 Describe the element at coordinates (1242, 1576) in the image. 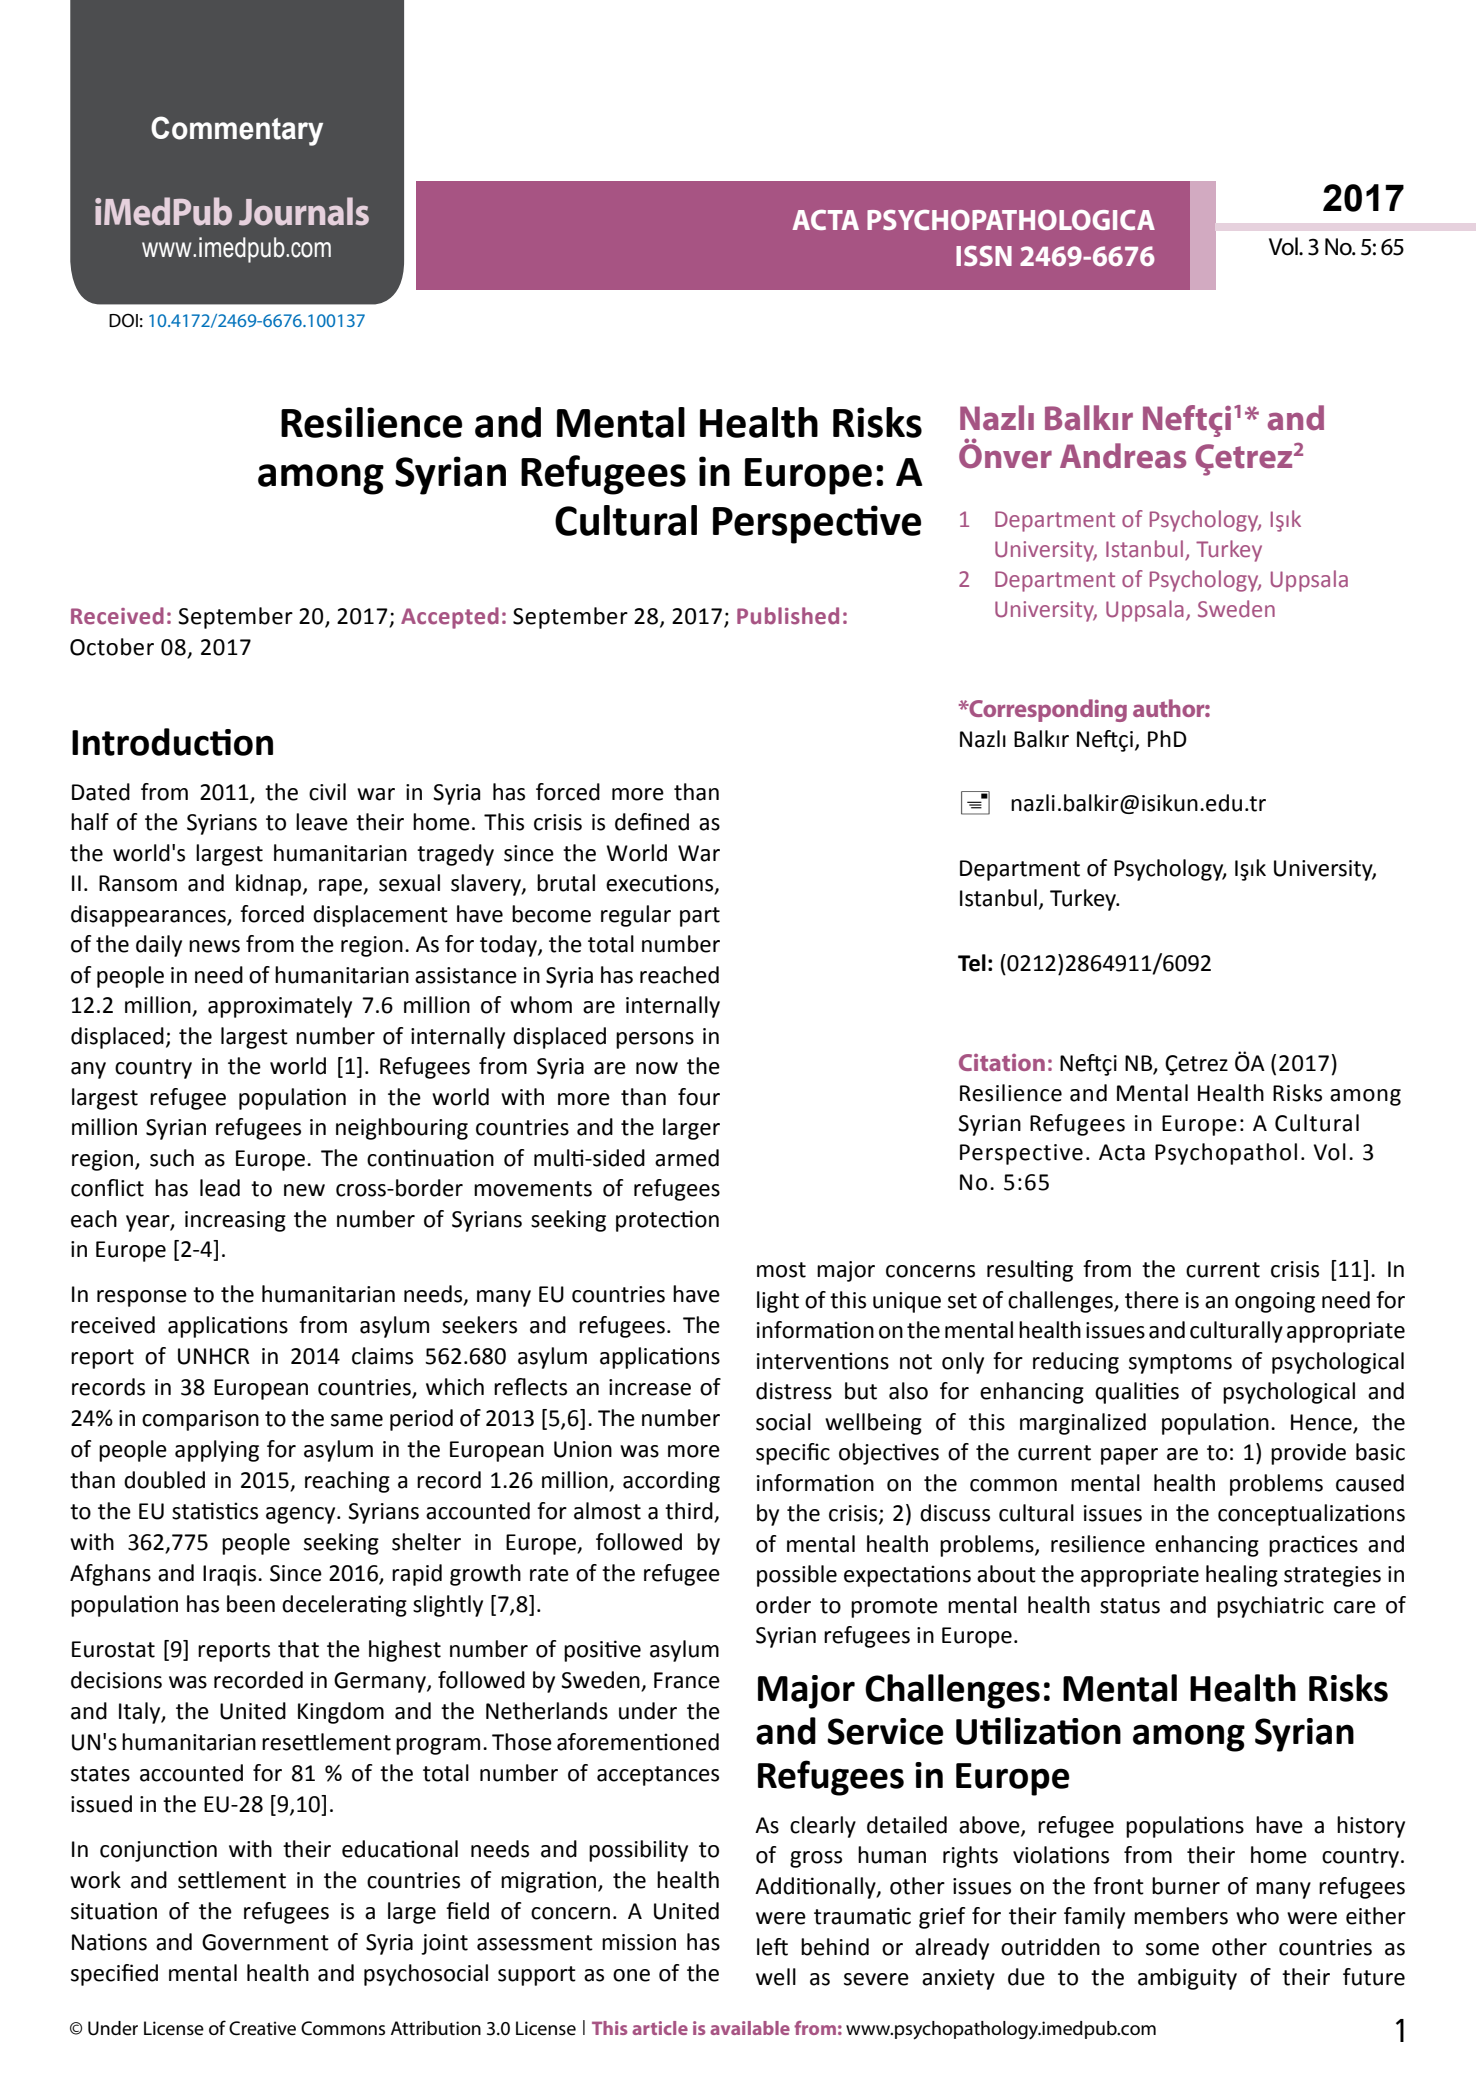

I see `healing` at that location.
